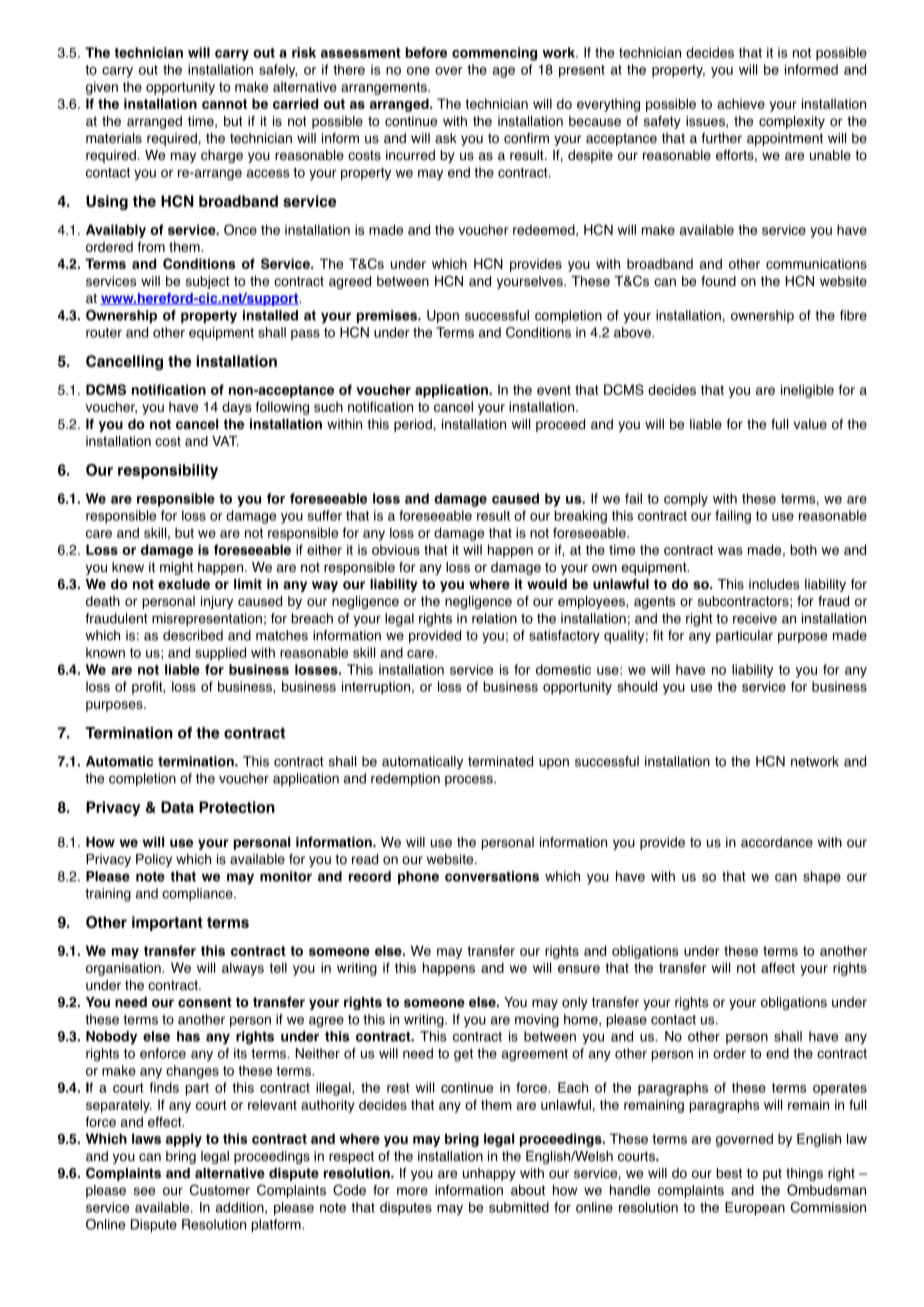 Image resolution: width=924 pixels, height=1307 pixels. I want to click on conversations, so click(492, 876).
